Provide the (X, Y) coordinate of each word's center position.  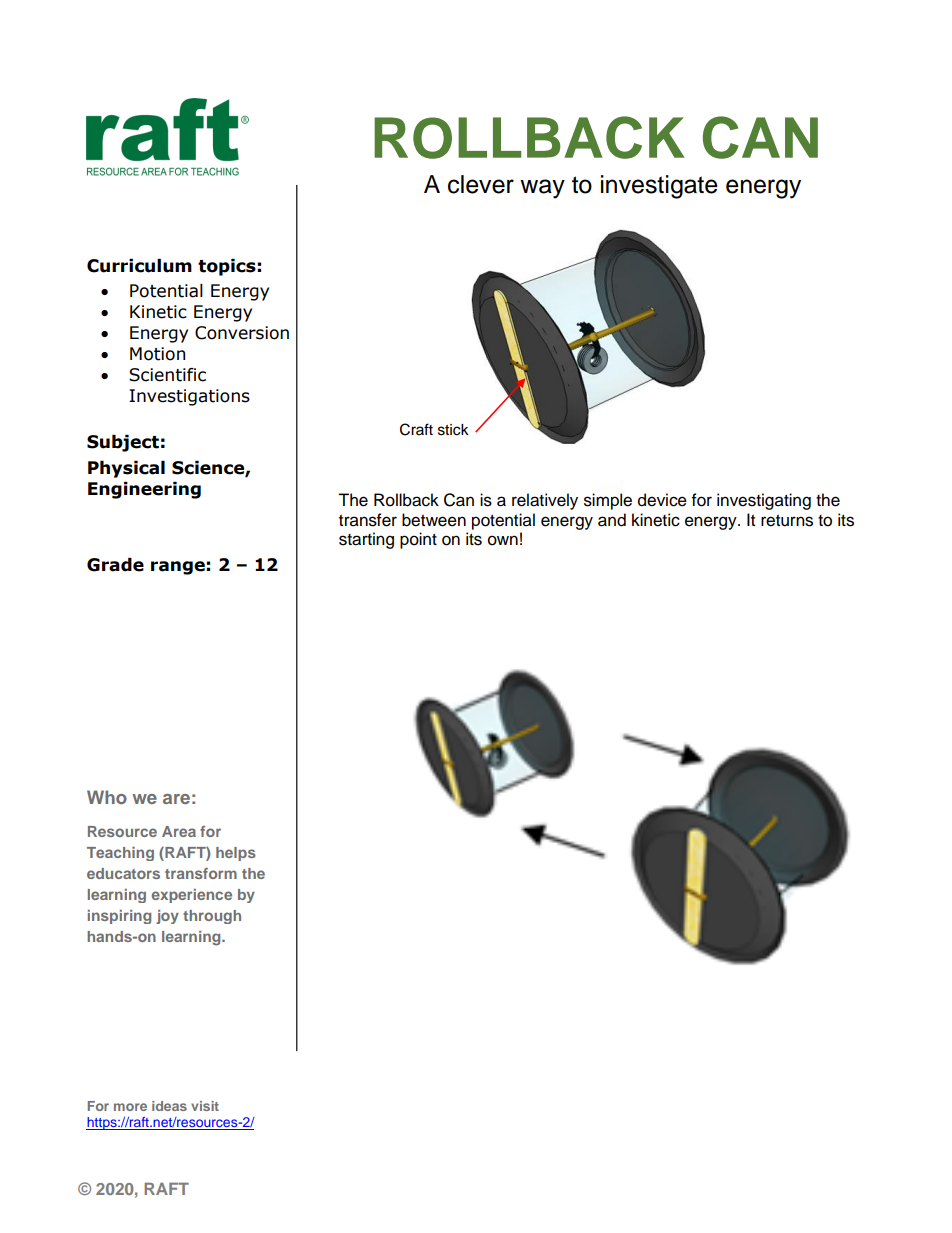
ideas (169, 1106)
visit (205, 1106)
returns (787, 521)
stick (453, 430)
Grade (115, 565)
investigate (659, 187)
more (130, 1107)
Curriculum (139, 266)
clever (481, 184)
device (662, 500)
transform (201, 873)
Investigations (189, 397)
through (212, 917)
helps (236, 854)
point (418, 540)
